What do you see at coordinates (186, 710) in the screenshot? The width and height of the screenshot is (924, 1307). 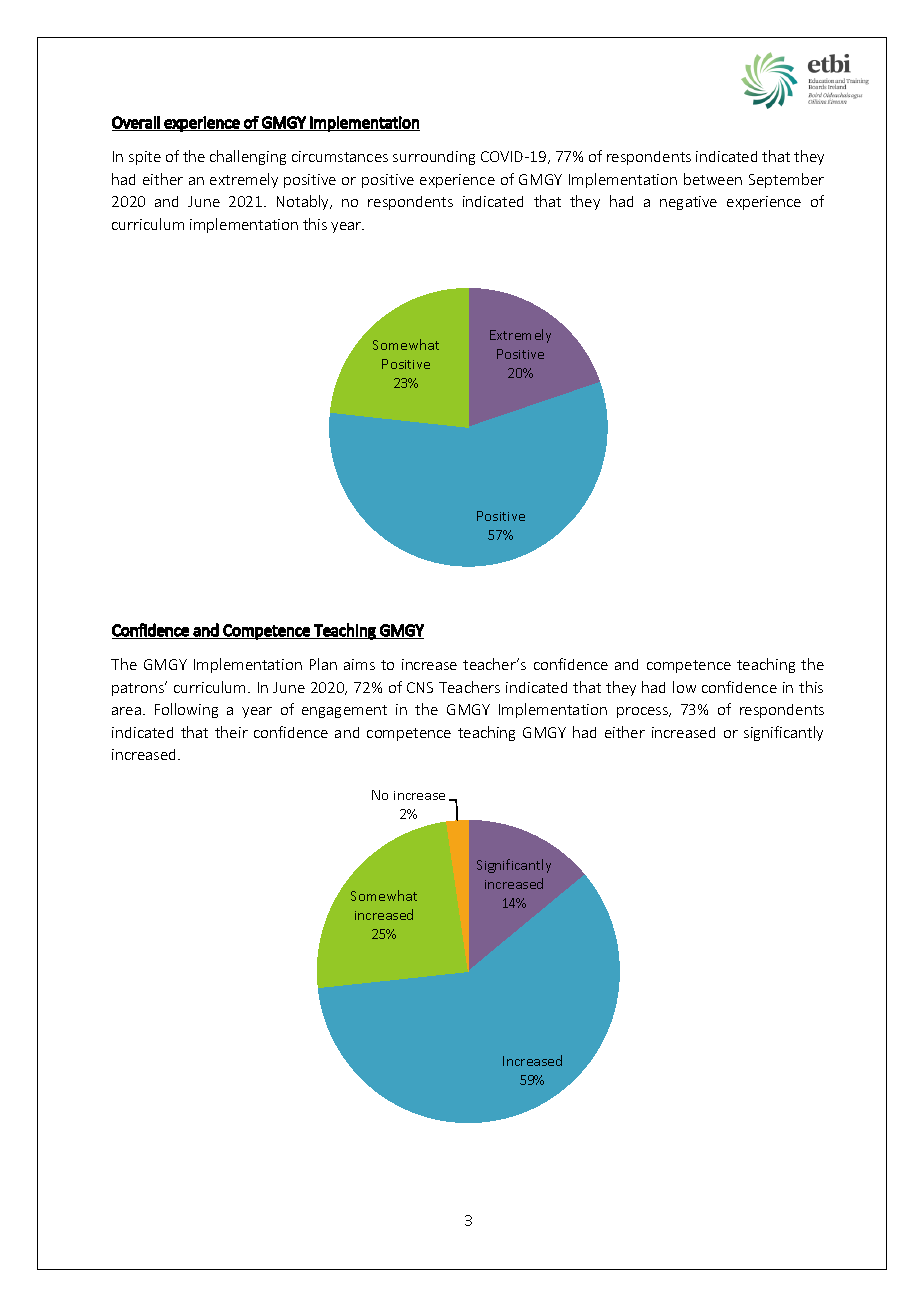 I see `Following` at bounding box center [186, 710].
